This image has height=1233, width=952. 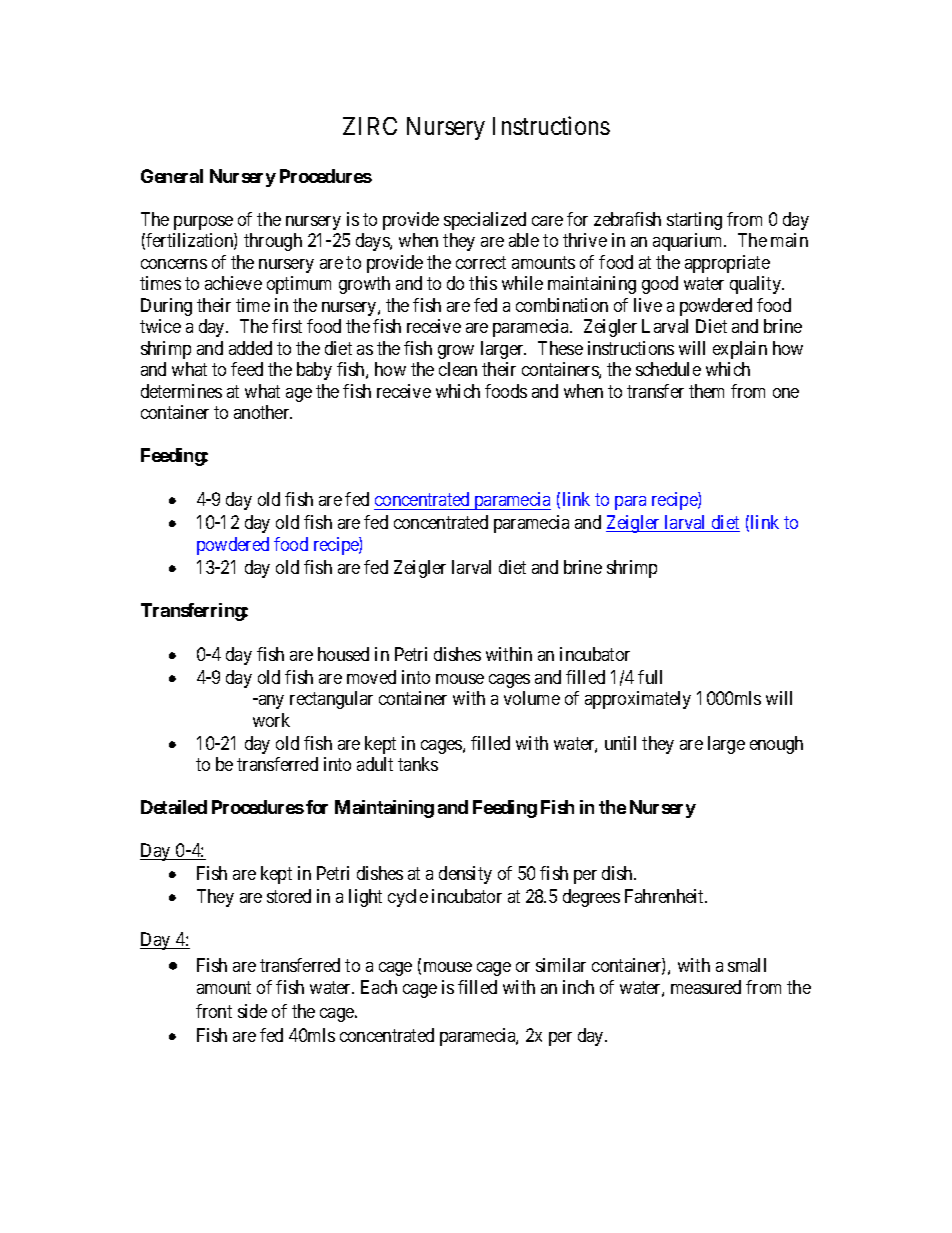 What do you see at coordinates (252, 1011) in the image?
I see `side` at bounding box center [252, 1011].
